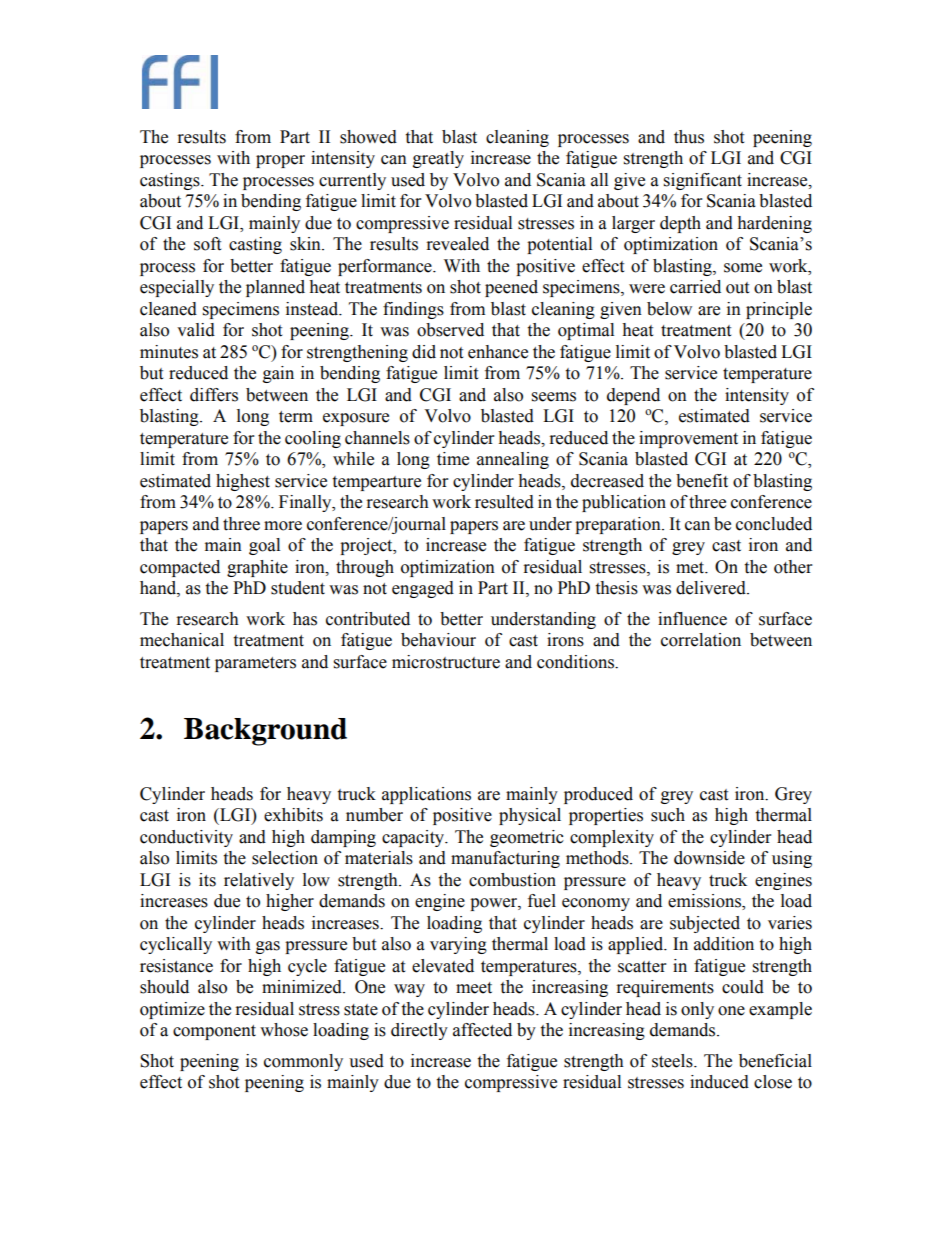 The width and height of the screenshot is (952, 1233). Describe the element at coordinates (265, 732) in the screenshot. I see `Background` at that location.
